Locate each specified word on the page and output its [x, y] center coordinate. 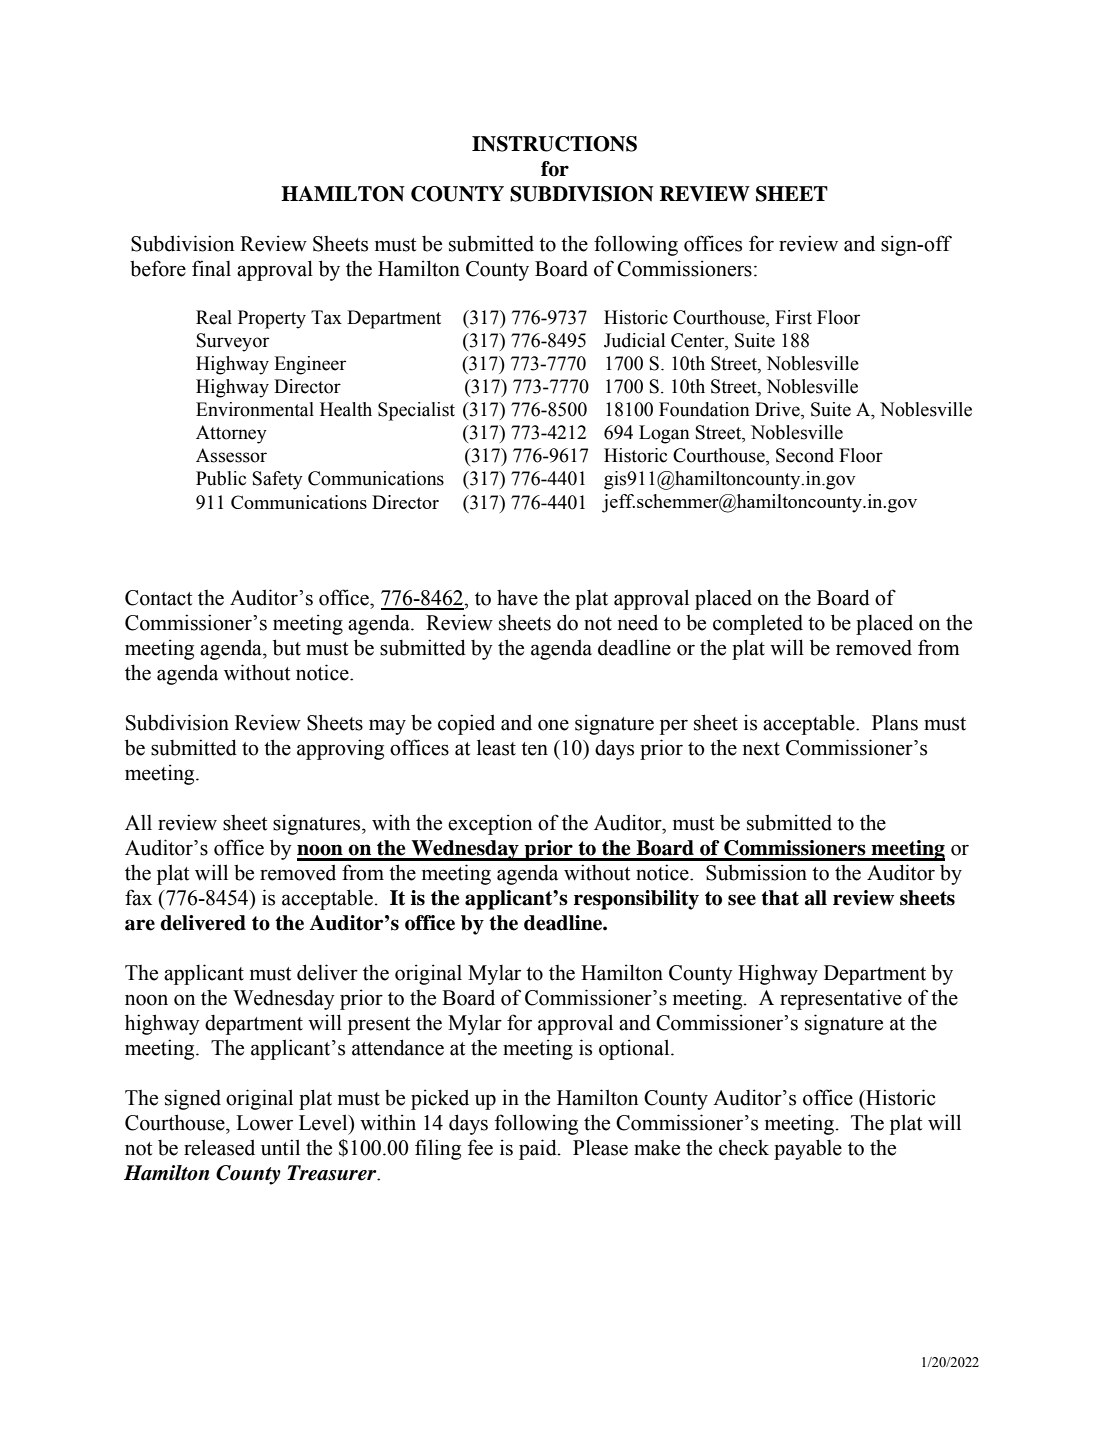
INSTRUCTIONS [554, 144]
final [211, 268]
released [219, 1147]
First [793, 317]
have [517, 598]
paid [539, 1149]
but [287, 647]
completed [758, 625]
